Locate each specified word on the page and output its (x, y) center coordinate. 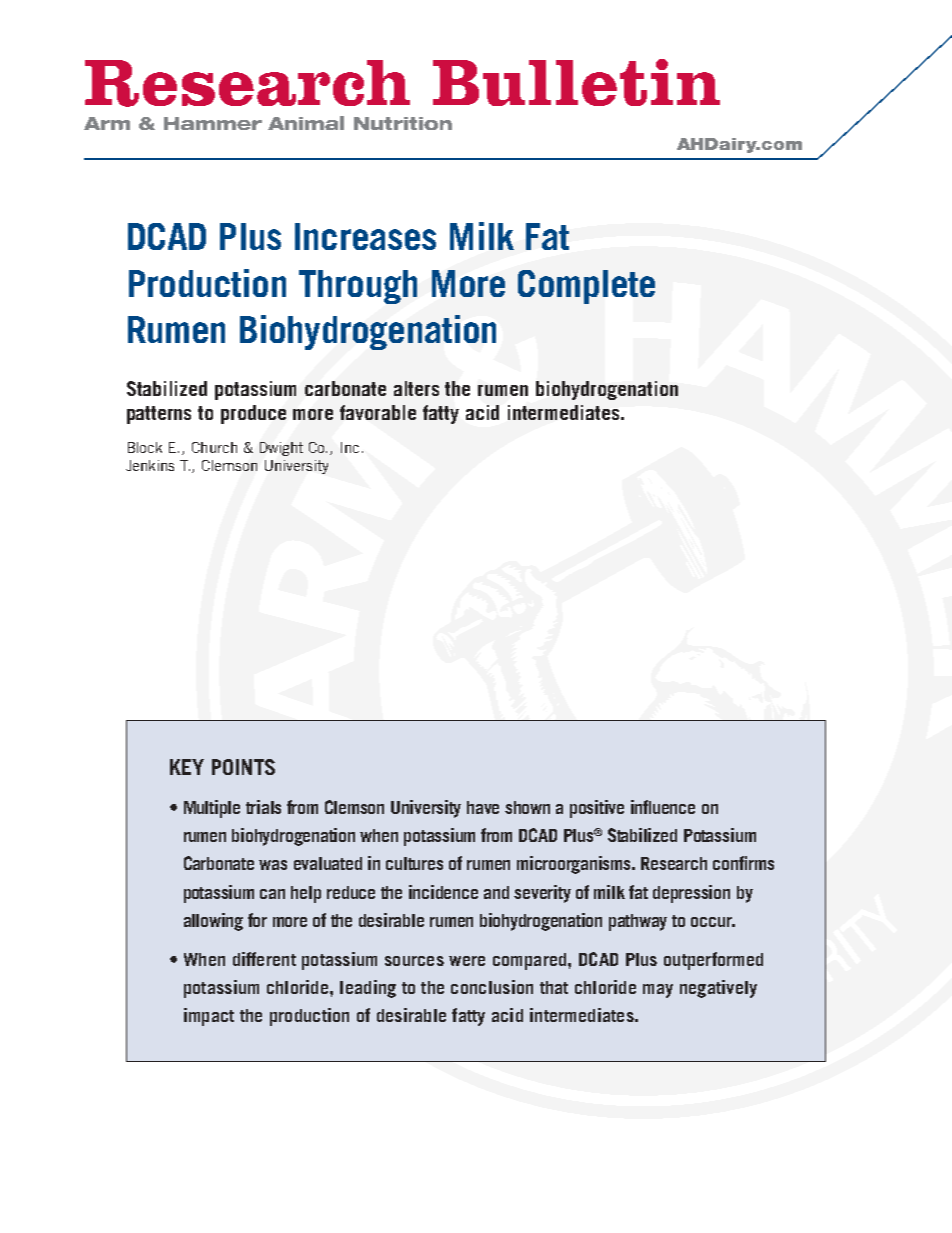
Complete (586, 287)
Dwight (281, 449)
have (483, 807)
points (243, 767)
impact (209, 1017)
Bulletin (576, 82)
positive (597, 809)
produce (253, 414)
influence (663, 807)
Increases (365, 236)
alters (416, 388)
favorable (378, 412)
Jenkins (150, 465)
